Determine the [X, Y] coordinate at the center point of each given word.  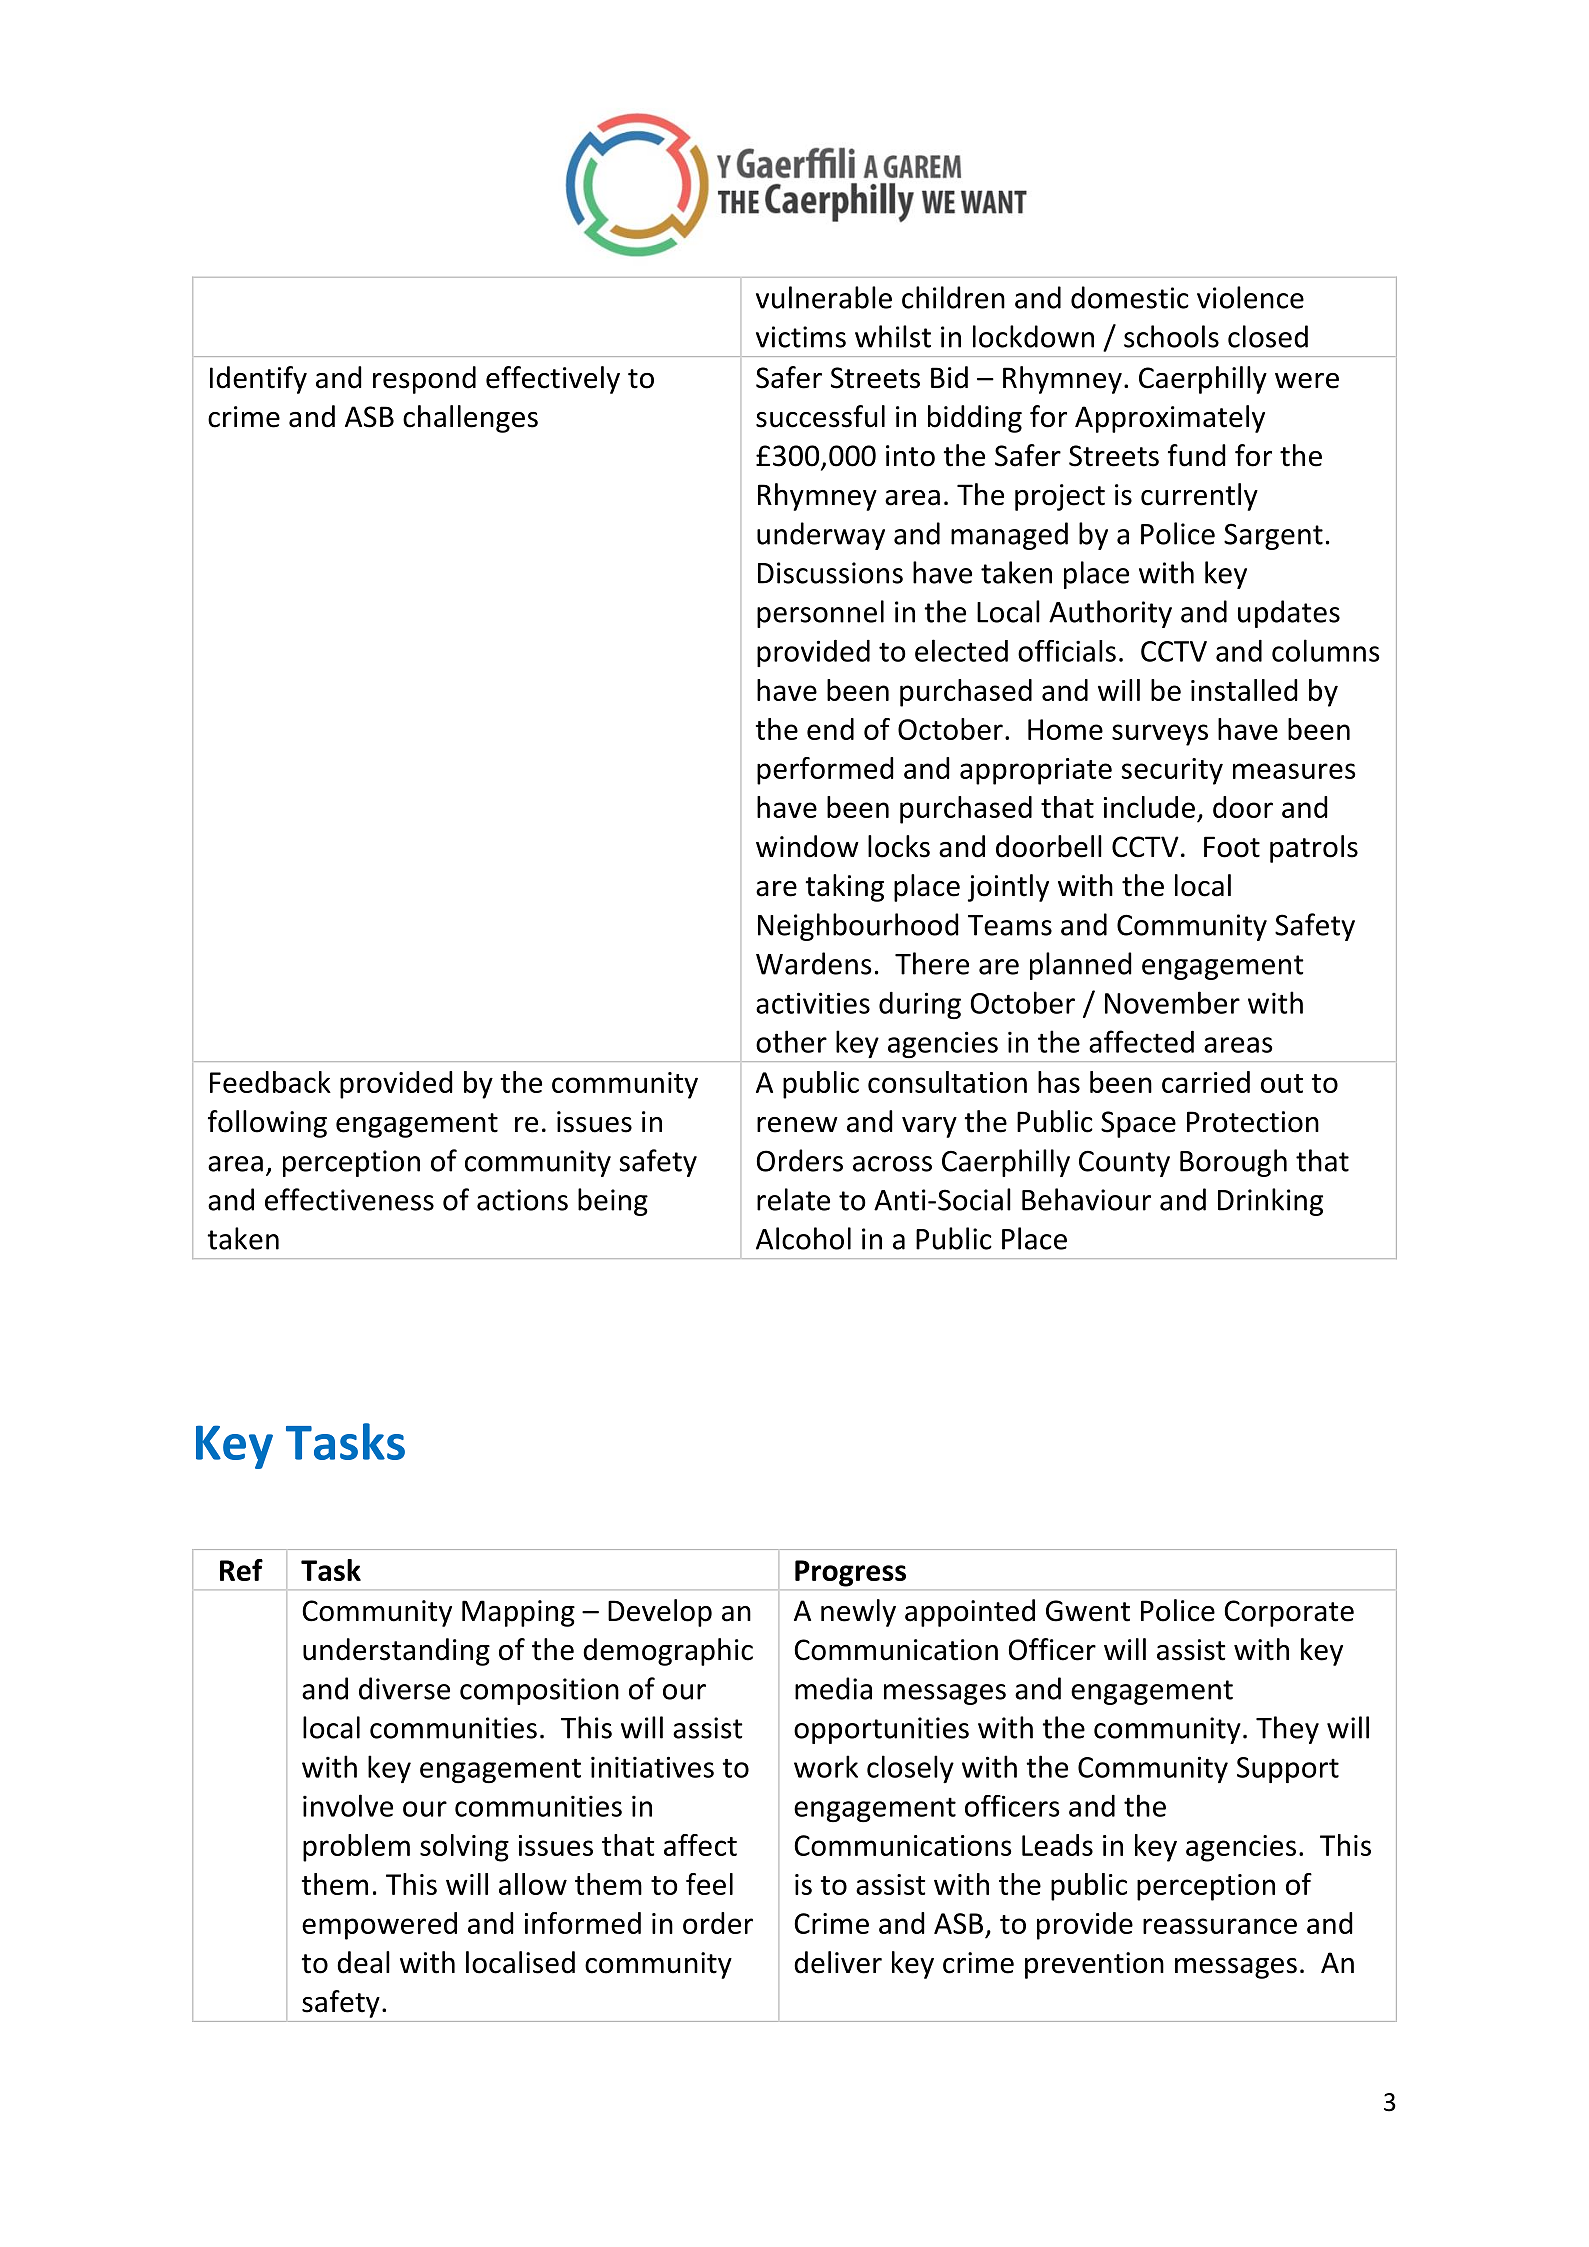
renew [797, 1125]
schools [1171, 336]
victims [801, 337]
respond [424, 380]
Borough [1233, 1163]
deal [363, 1962]
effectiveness [349, 1199]
